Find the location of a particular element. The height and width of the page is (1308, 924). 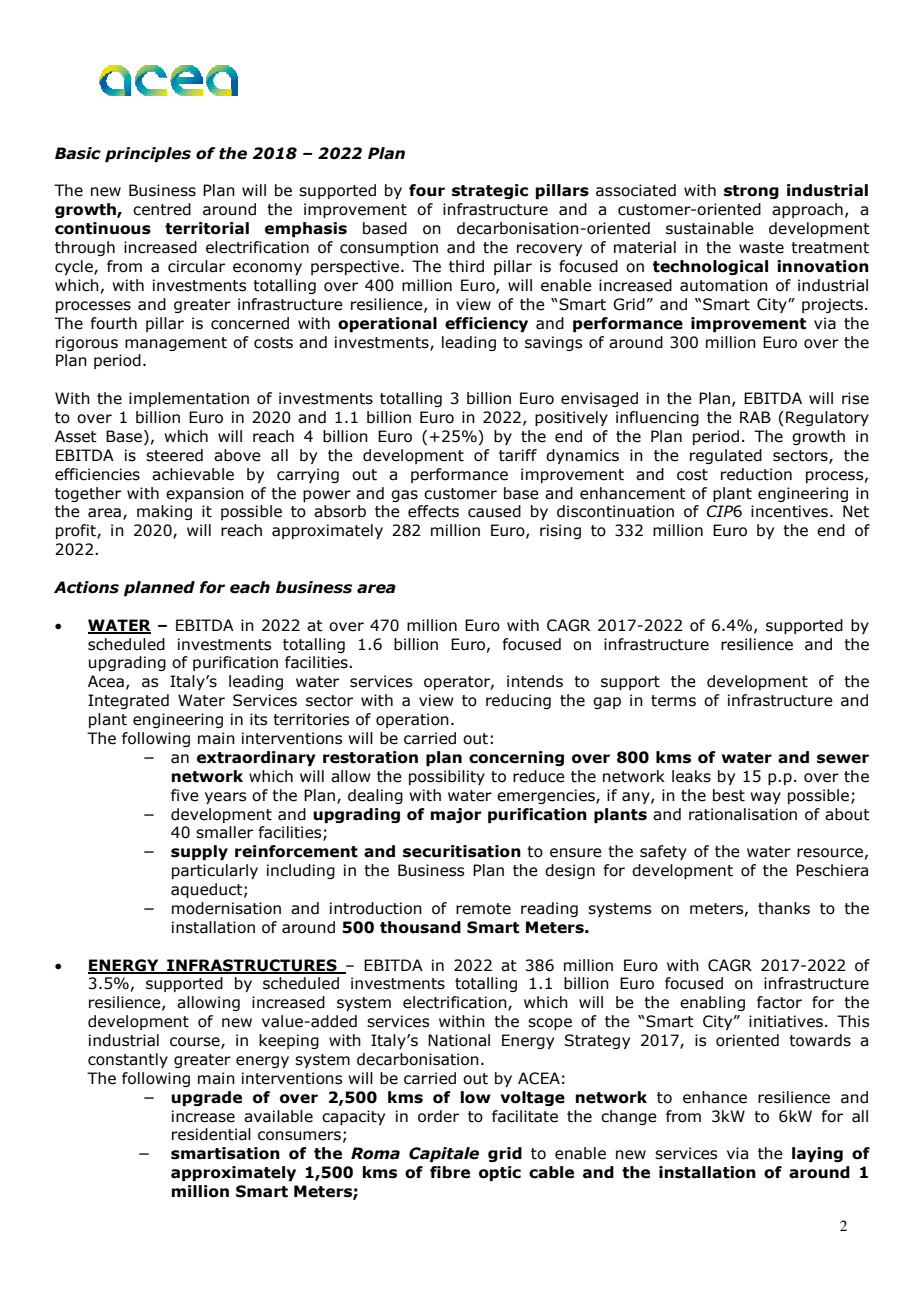

strategic is located at coordinates (490, 191).
